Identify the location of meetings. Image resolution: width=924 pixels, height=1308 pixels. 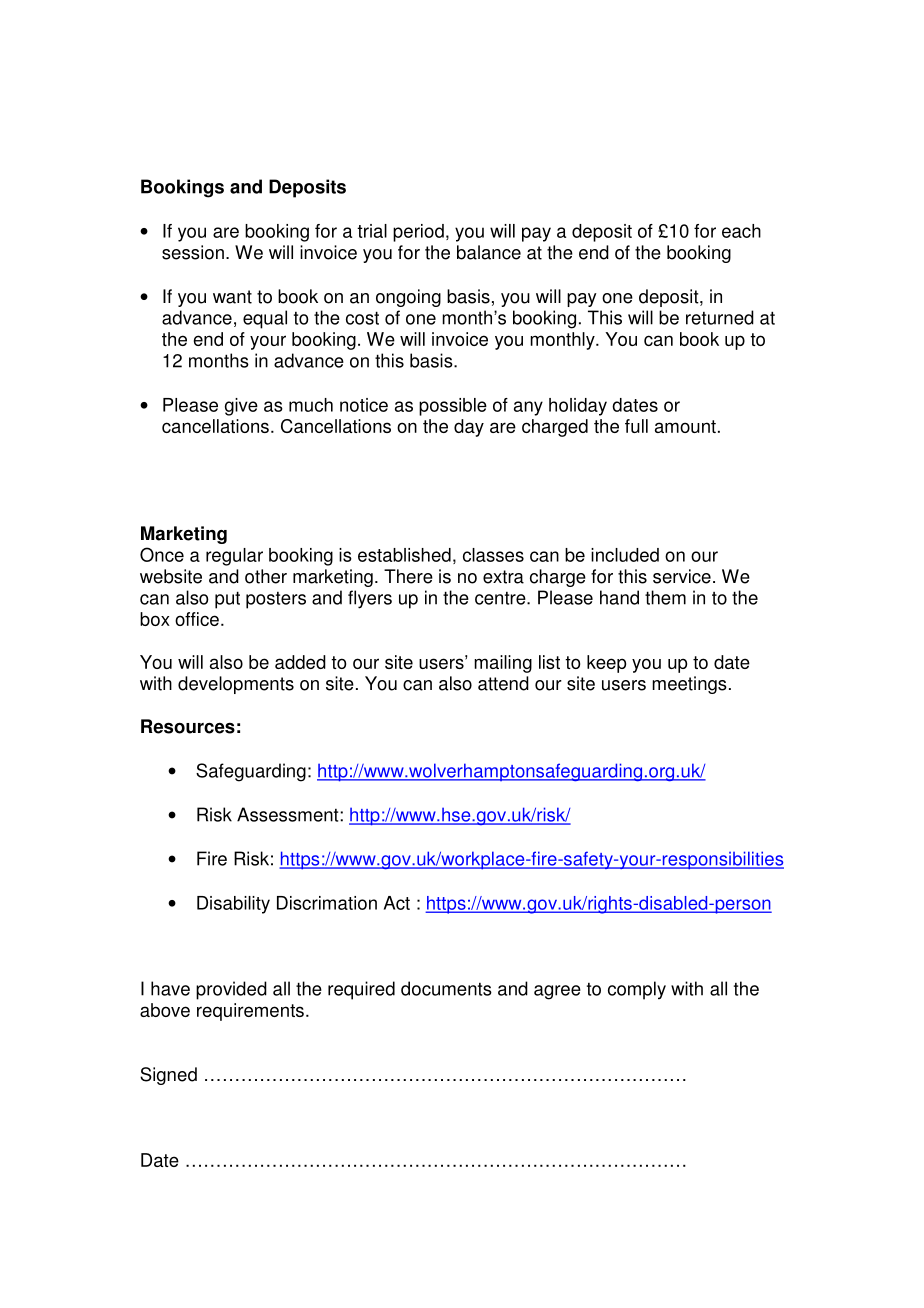
(689, 685).
